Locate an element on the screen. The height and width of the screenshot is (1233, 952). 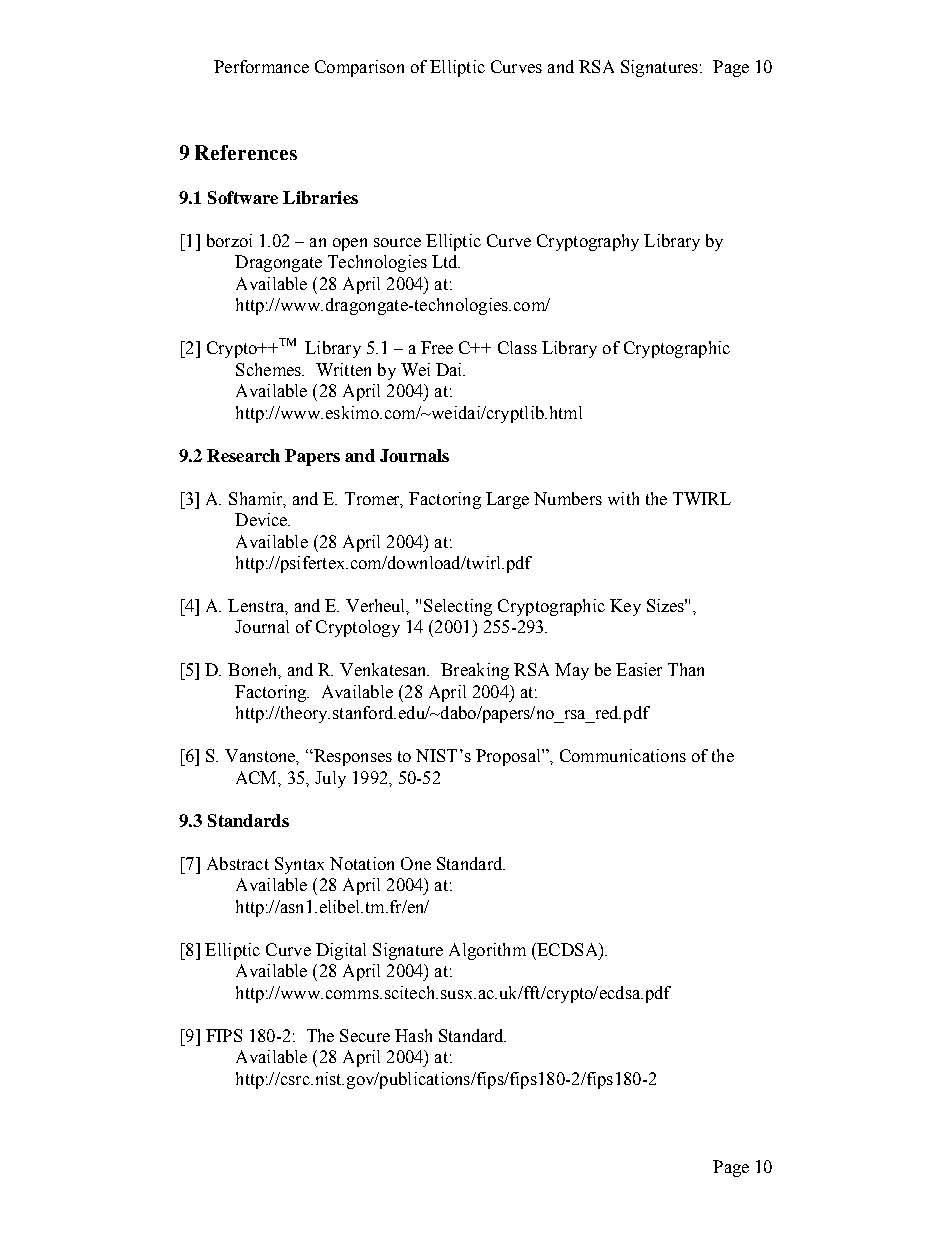
Free is located at coordinates (437, 347).
